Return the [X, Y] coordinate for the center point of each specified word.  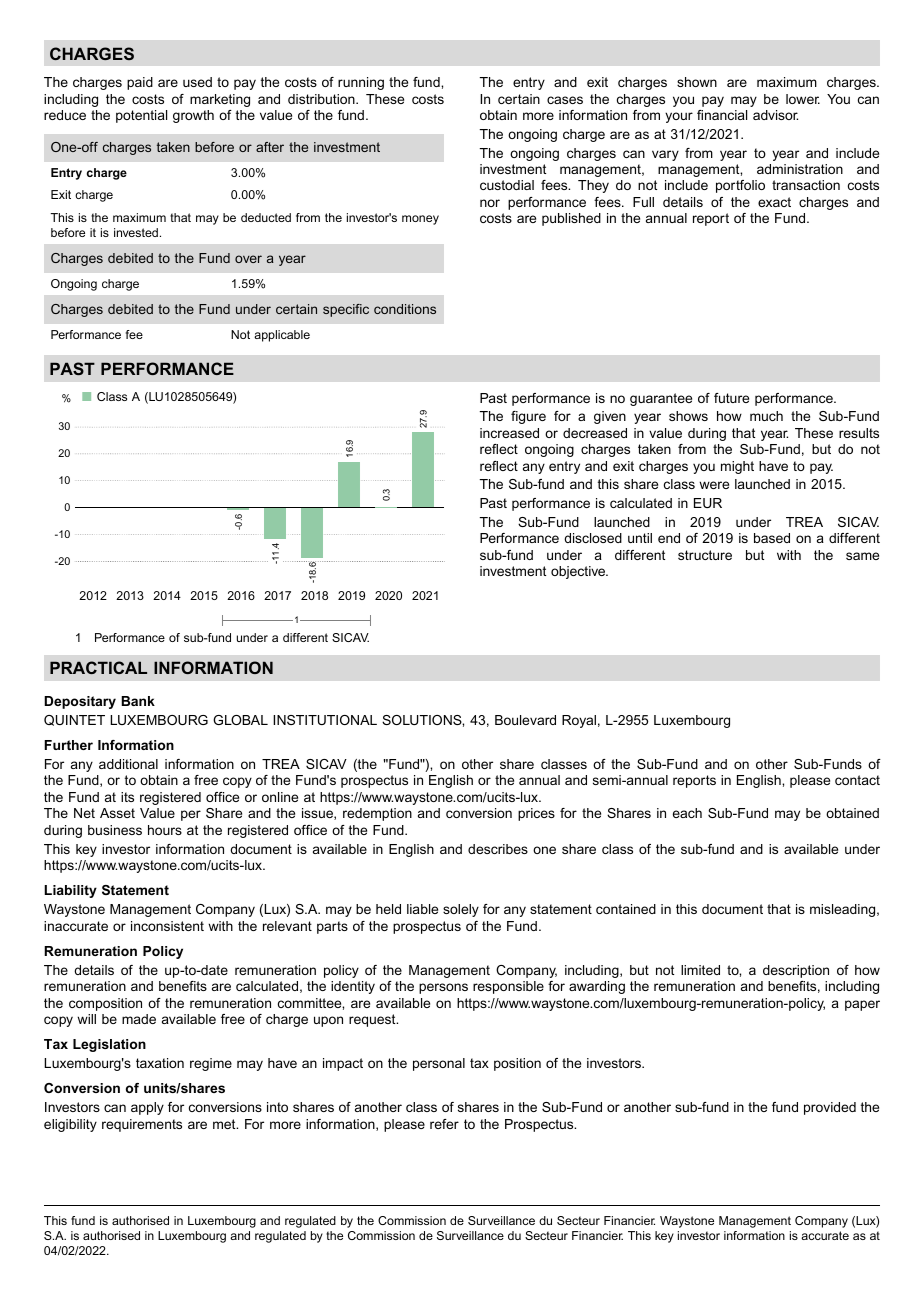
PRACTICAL [98, 667]
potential [141, 116]
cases [565, 100]
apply [147, 1108]
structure [705, 555]
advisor [775, 115]
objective [579, 572]
